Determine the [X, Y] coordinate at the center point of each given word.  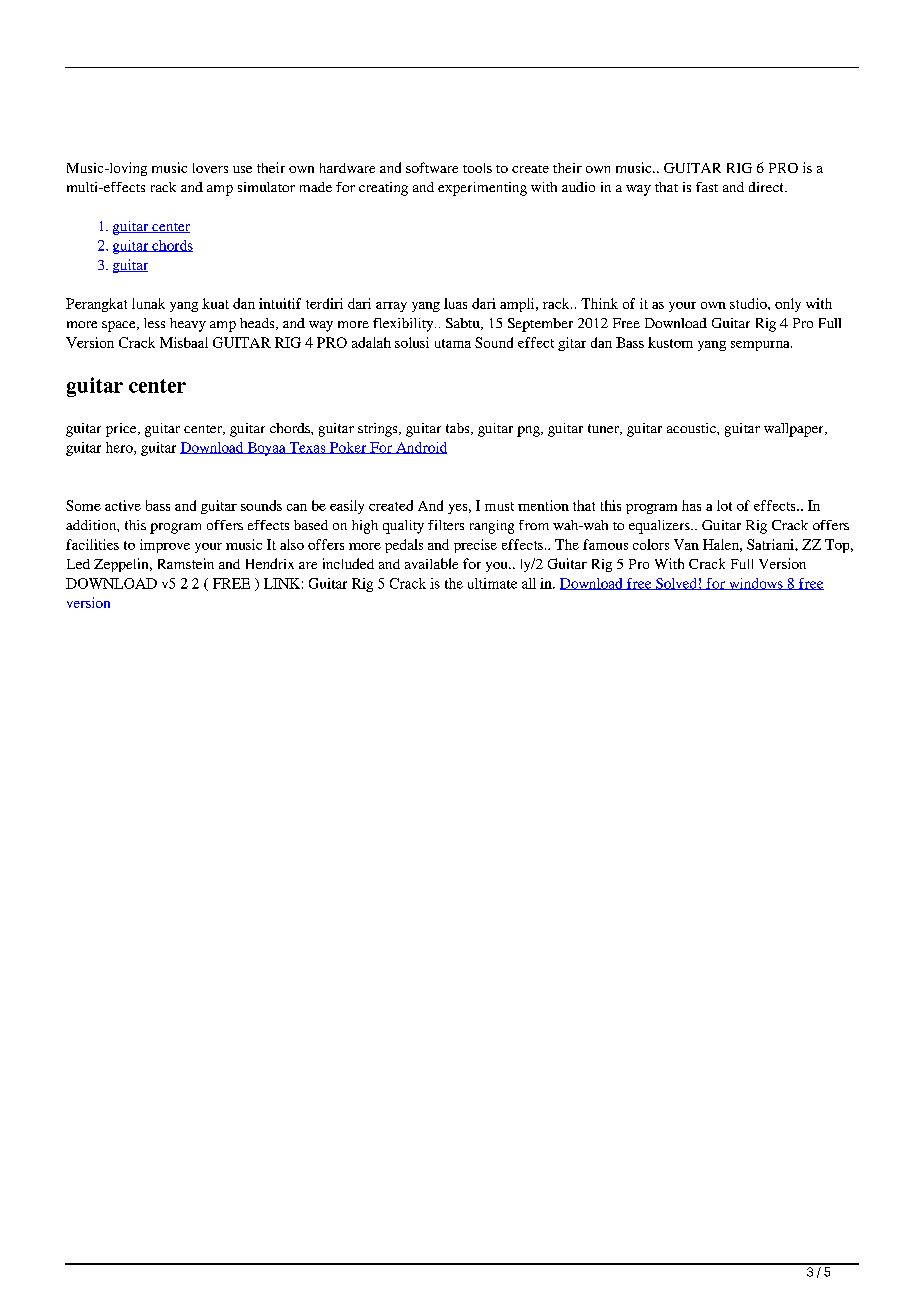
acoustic [692, 428]
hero [120, 448]
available [431, 563]
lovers [210, 168]
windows [756, 584]
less [154, 323]
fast [707, 187]
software [432, 167]
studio [749, 303]
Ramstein [186, 563]
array [391, 307]
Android [420, 448]
